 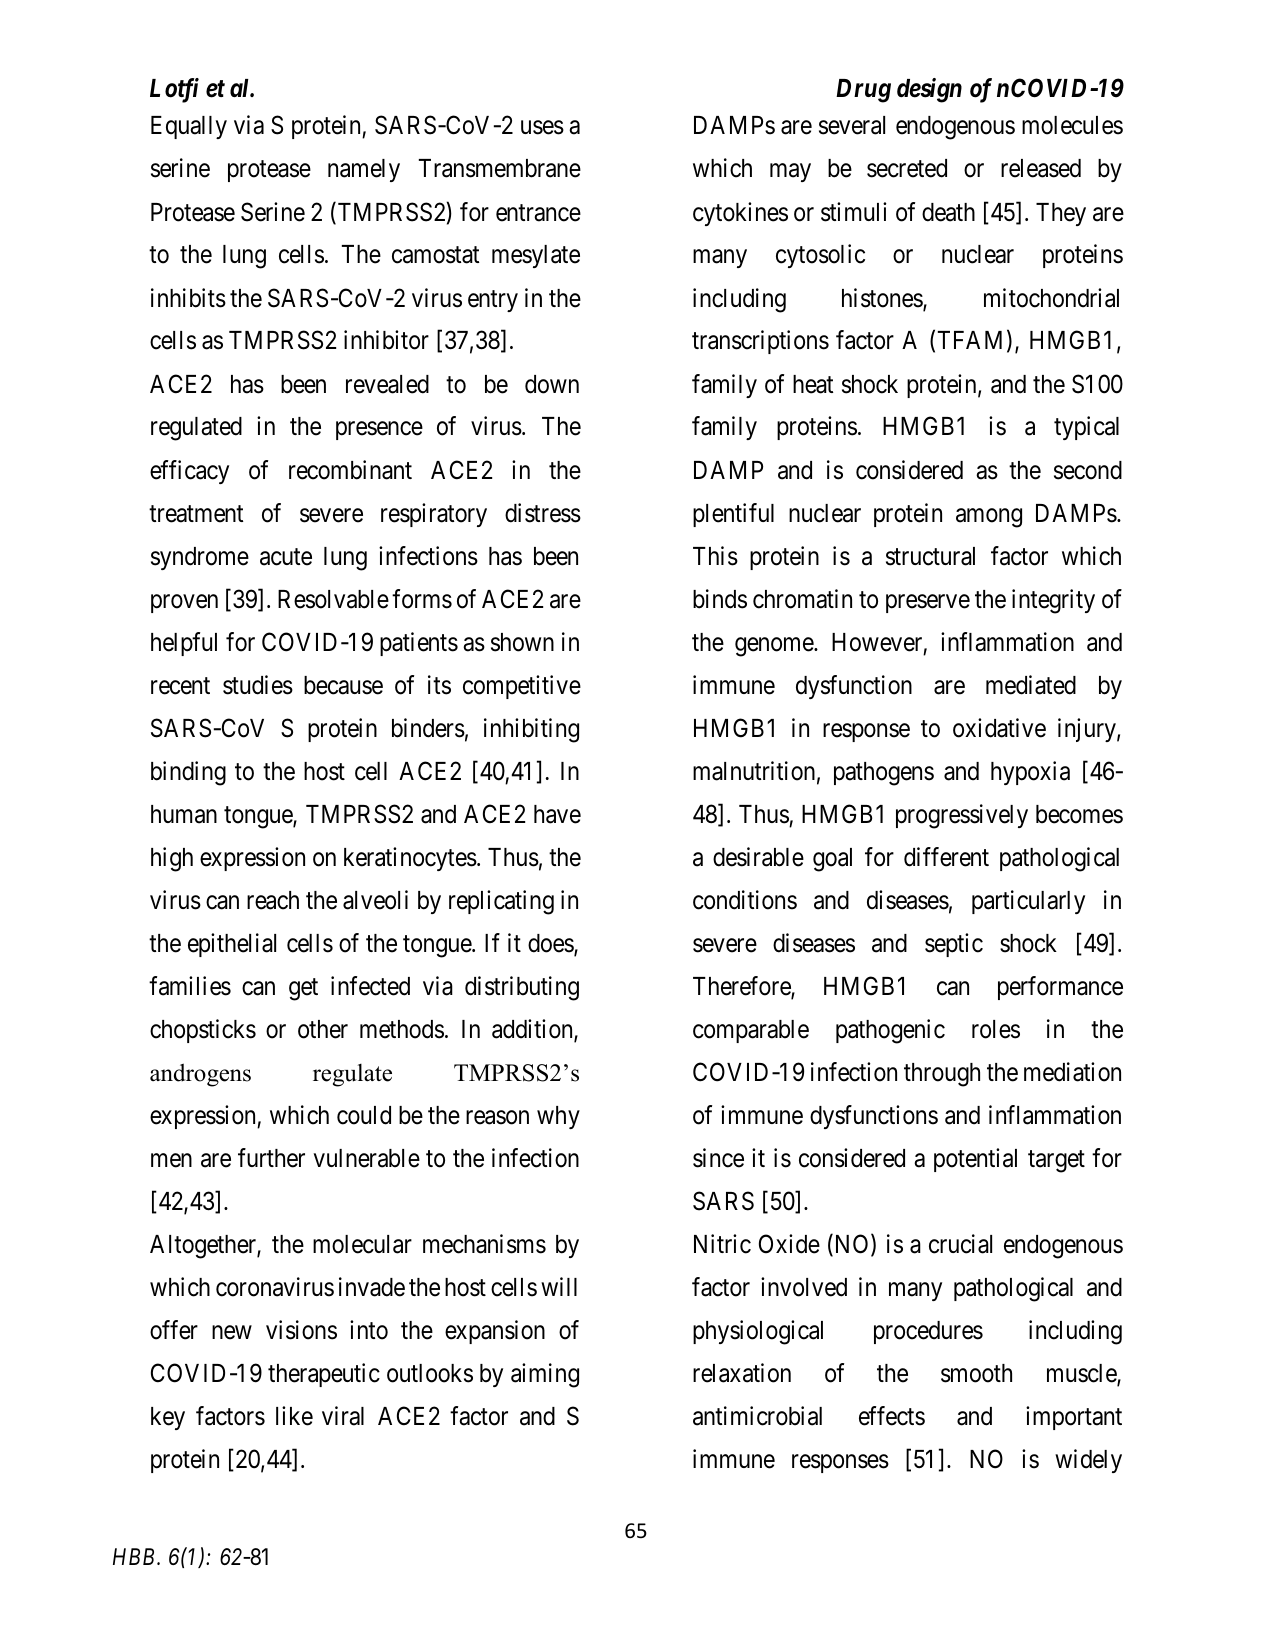 I want to click on hypoxia, so click(x=1030, y=773).
